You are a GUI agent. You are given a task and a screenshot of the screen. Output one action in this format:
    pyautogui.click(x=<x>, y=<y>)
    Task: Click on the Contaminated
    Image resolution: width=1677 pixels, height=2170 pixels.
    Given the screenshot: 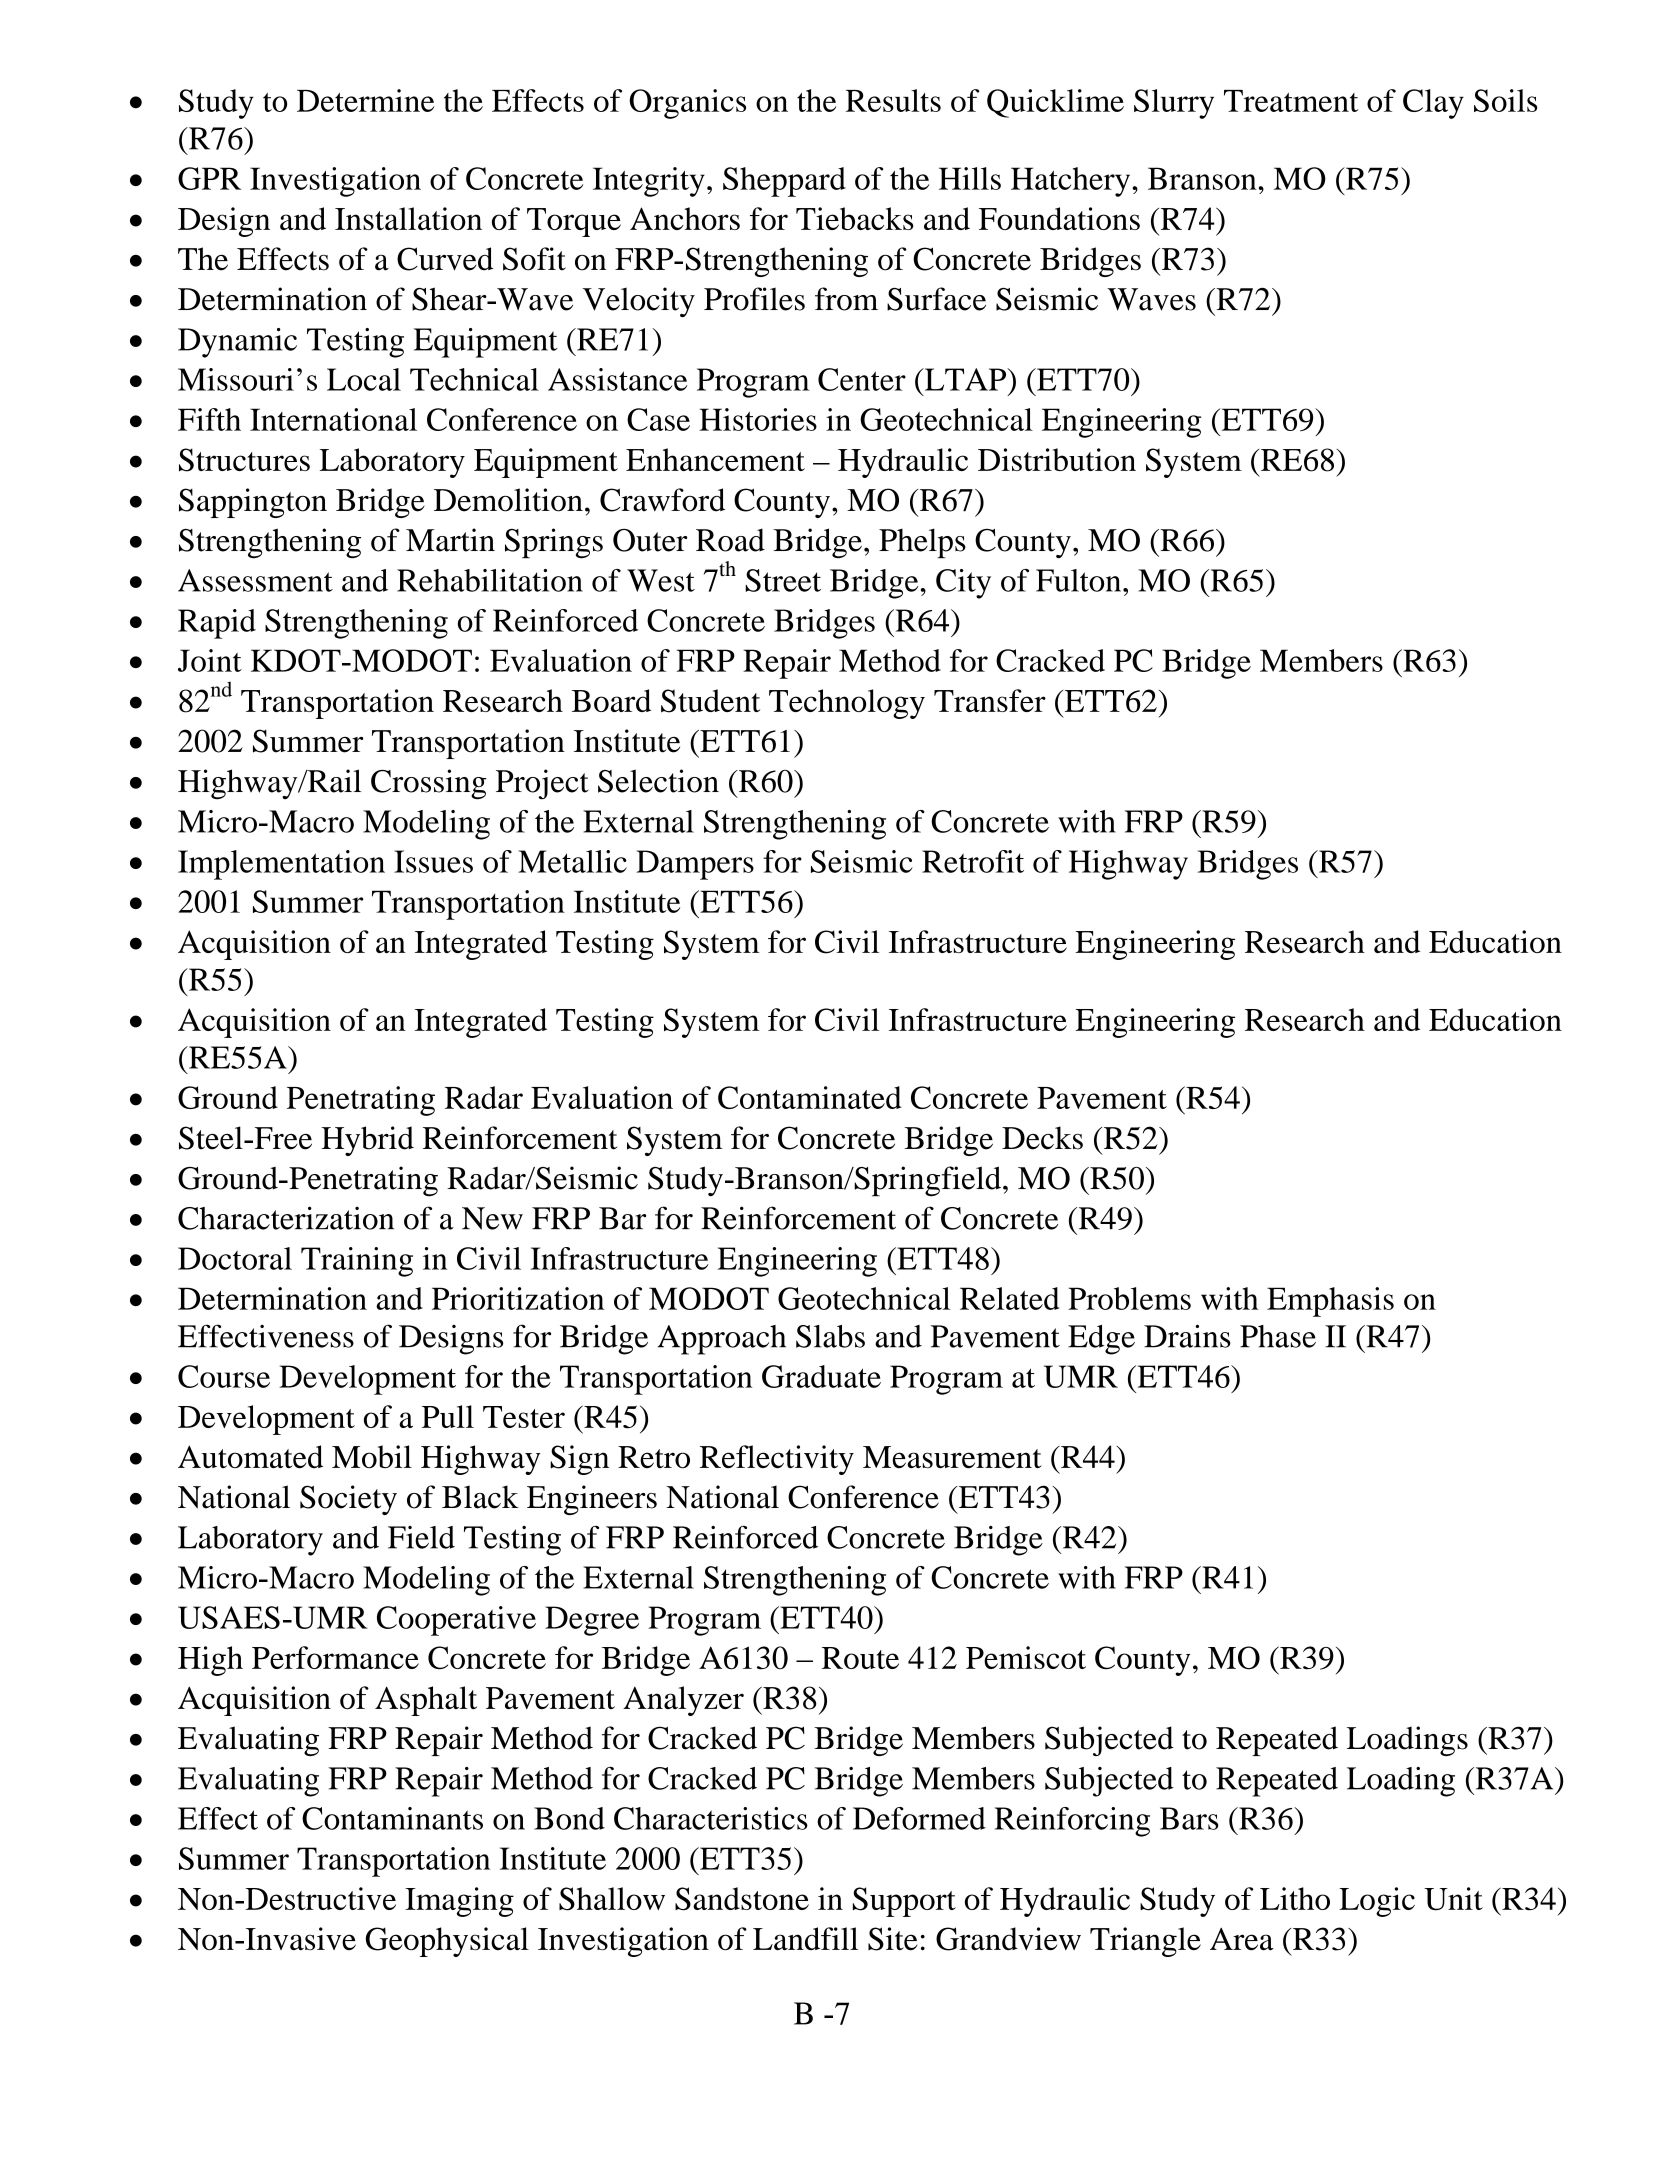 What is the action you would take?
    pyautogui.click(x=809, y=1097)
